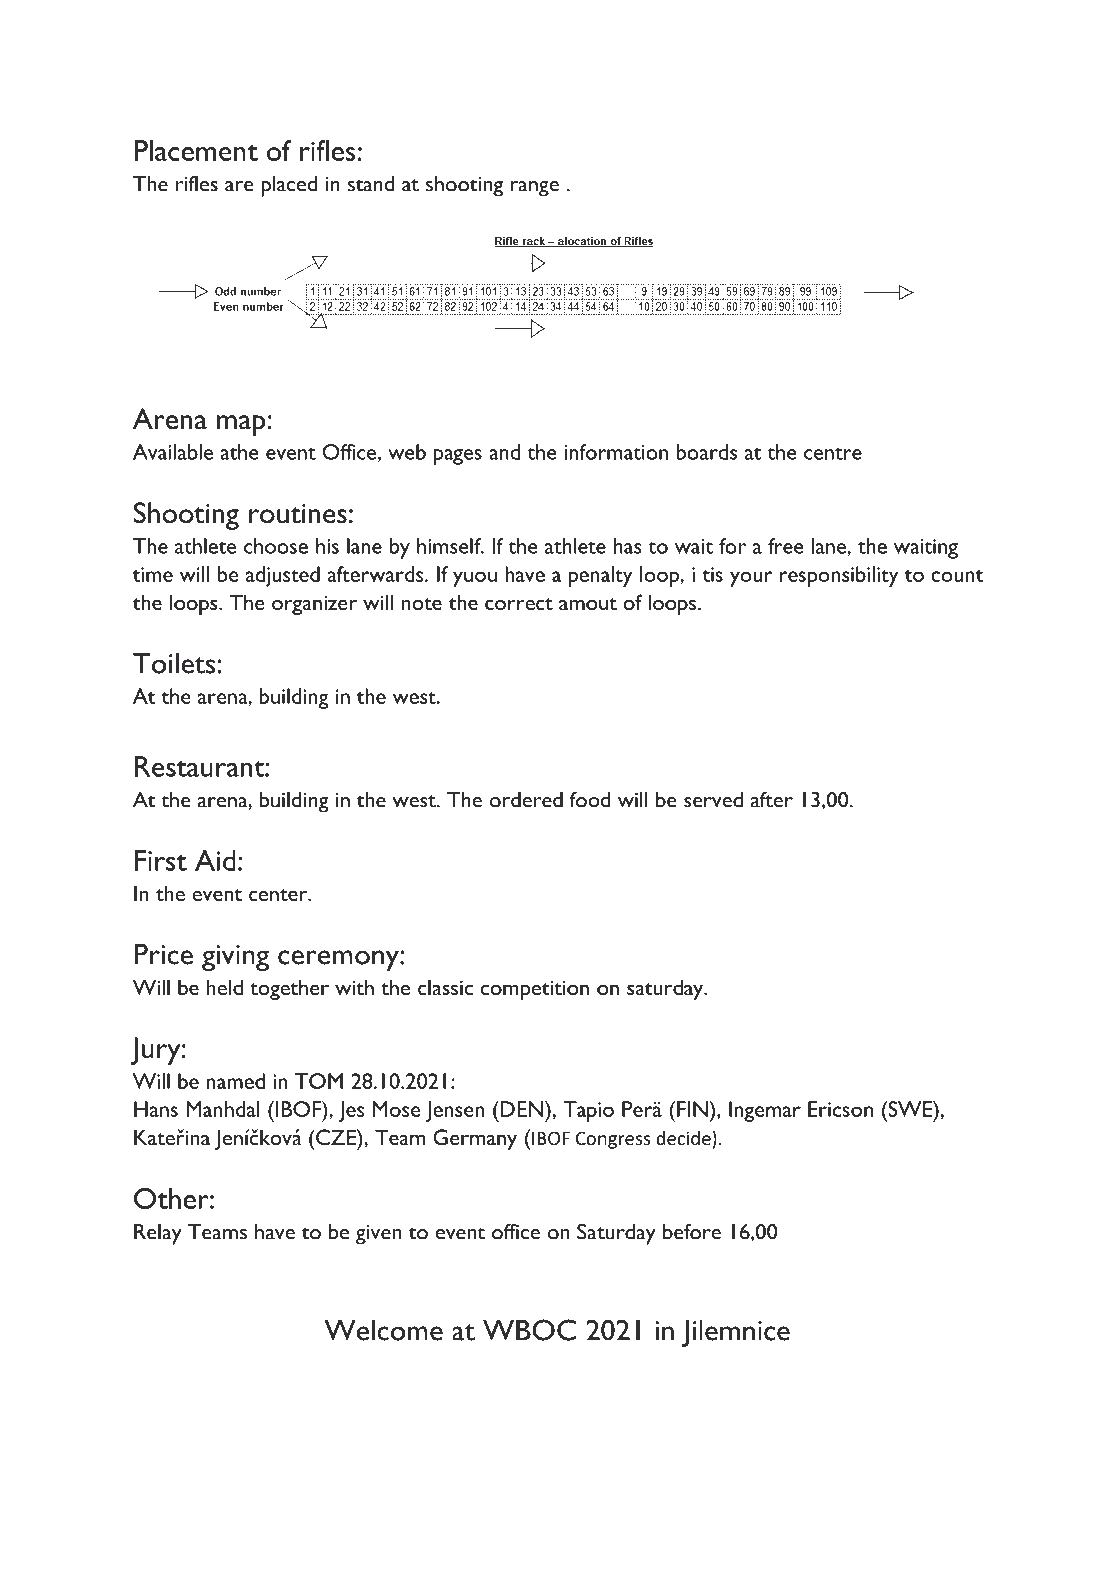 The height and width of the document is (1579, 1116). What do you see at coordinates (692, 1231) in the document?
I see `before` at bounding box center [692, 1231].
